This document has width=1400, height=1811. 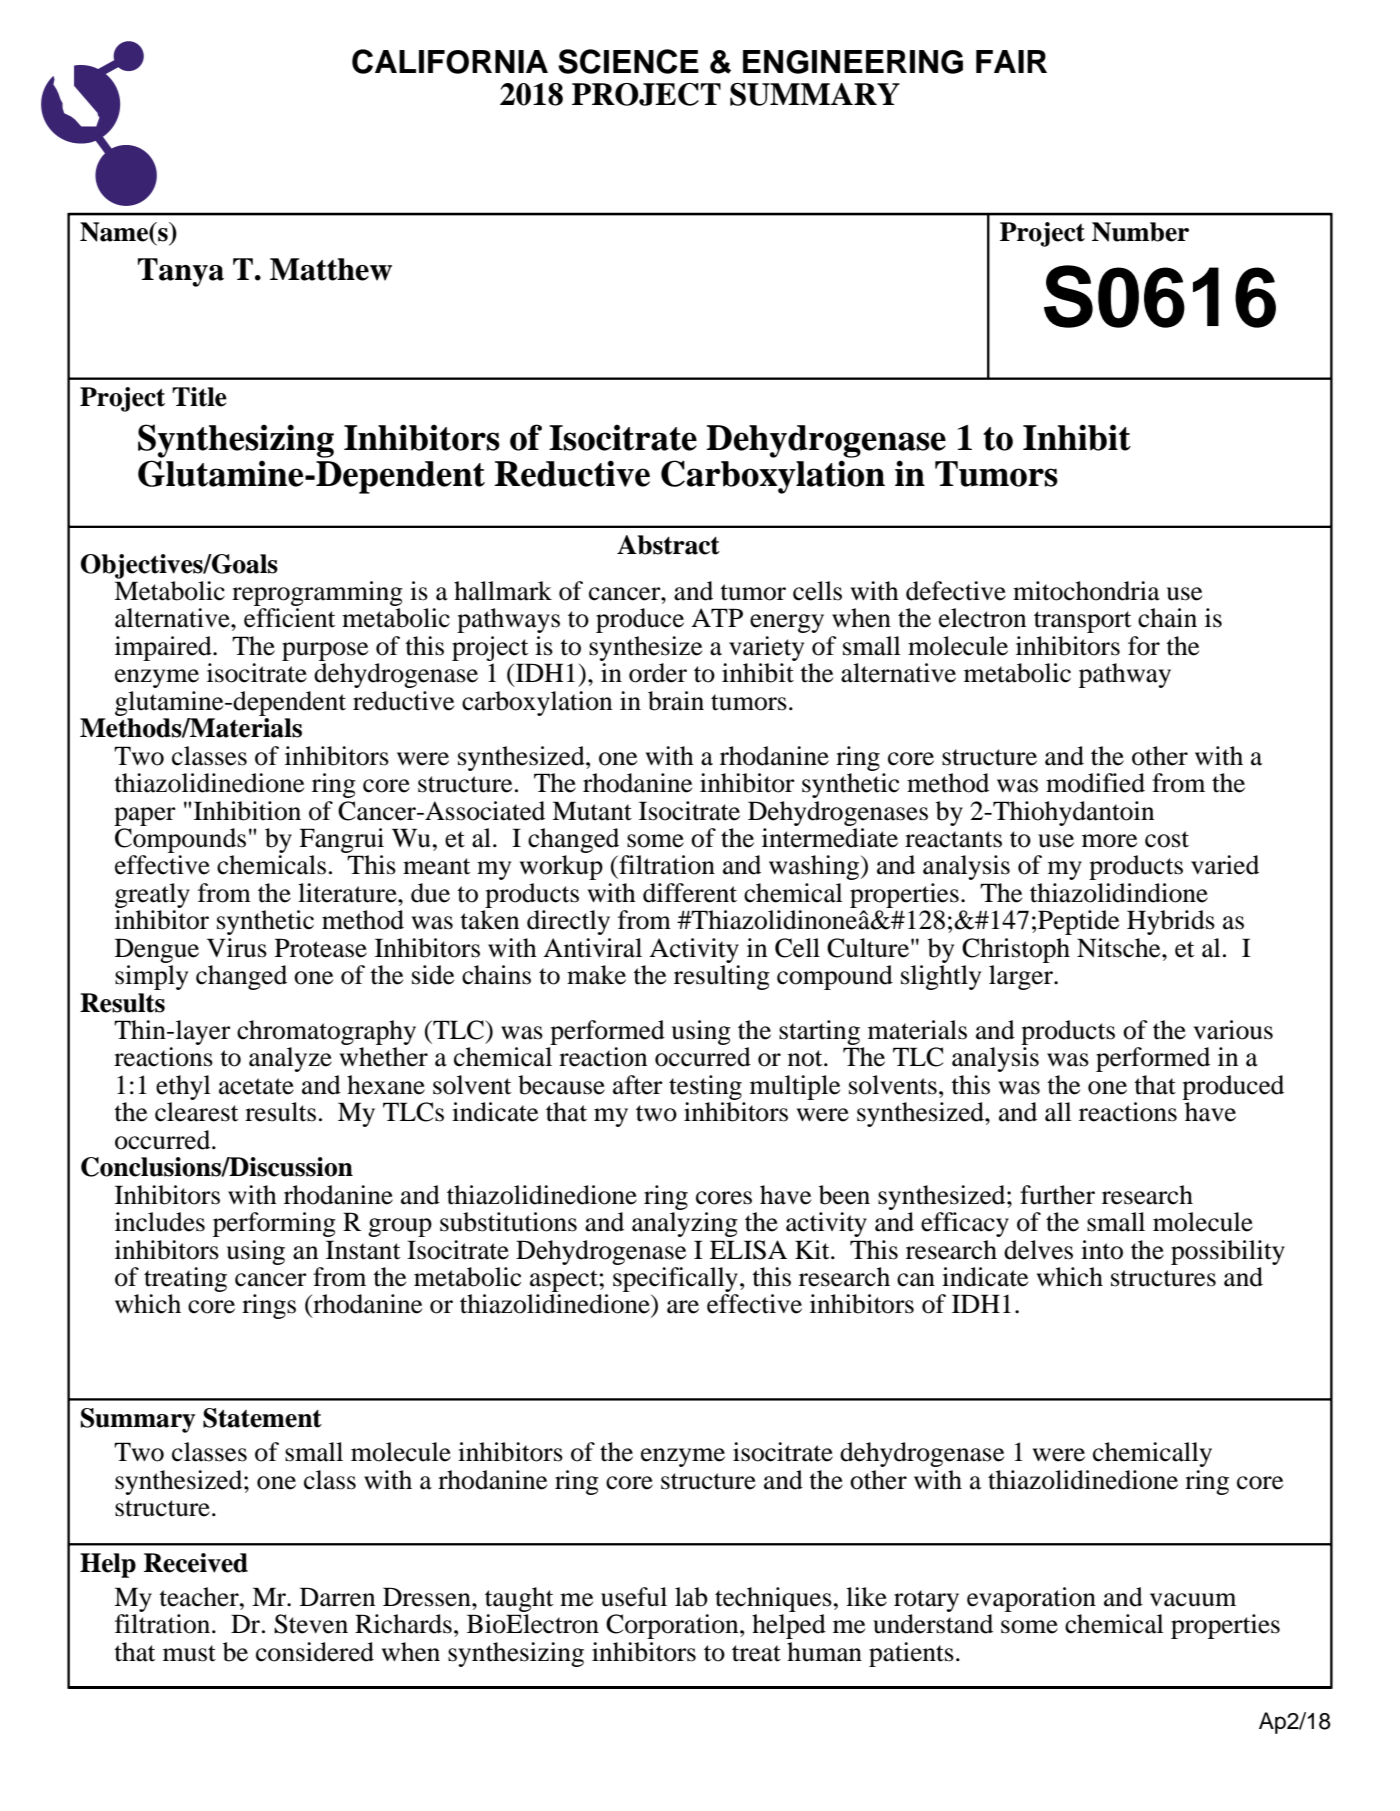 I want to click on acetate, so click(x=256, y=1086).
